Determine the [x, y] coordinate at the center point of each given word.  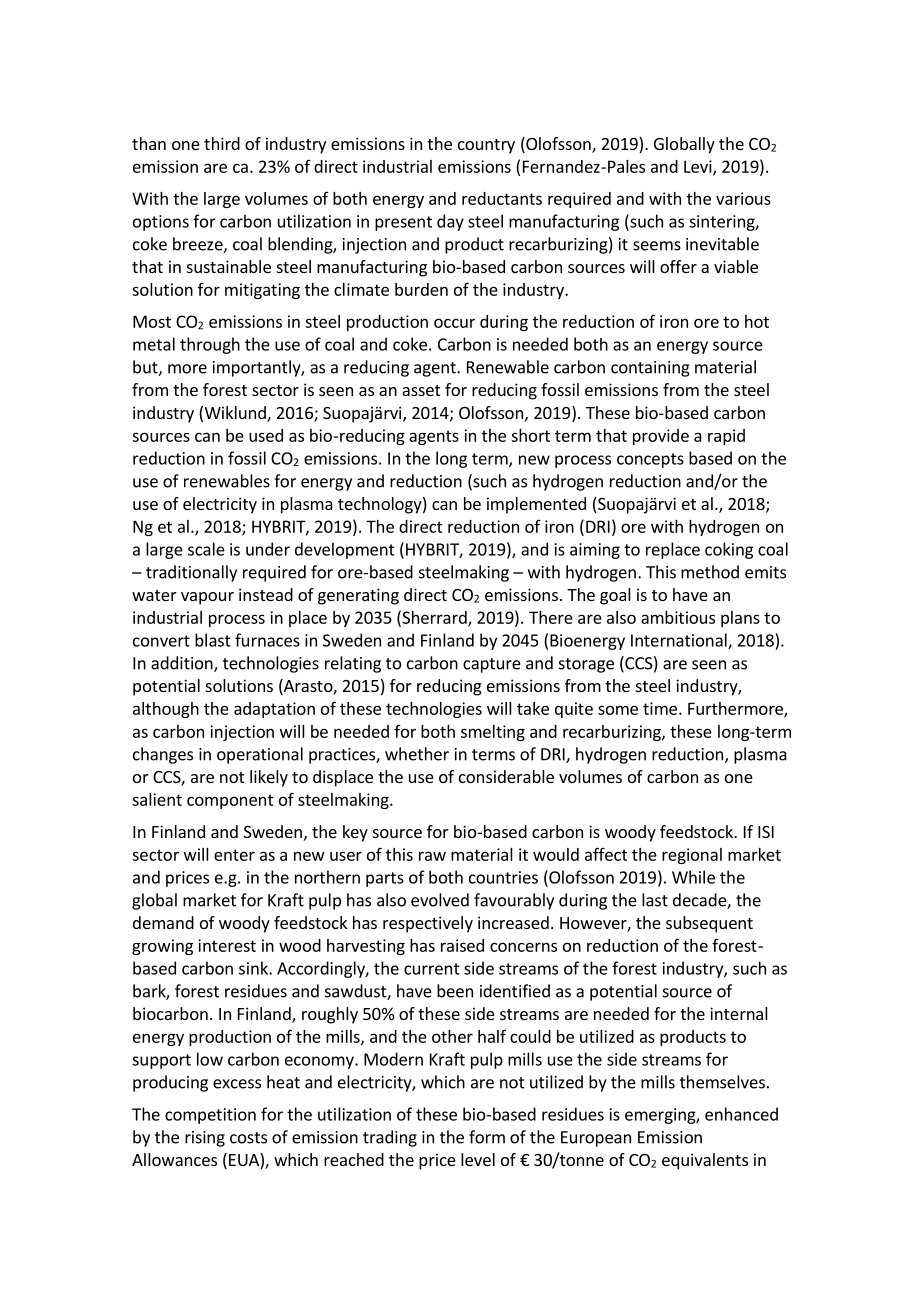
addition [183, 664]
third [222, 143]
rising [205, 1139]
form [487, 1137]
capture [492, 665]
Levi [699, 167]
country [486, 146]
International [680, 641]
